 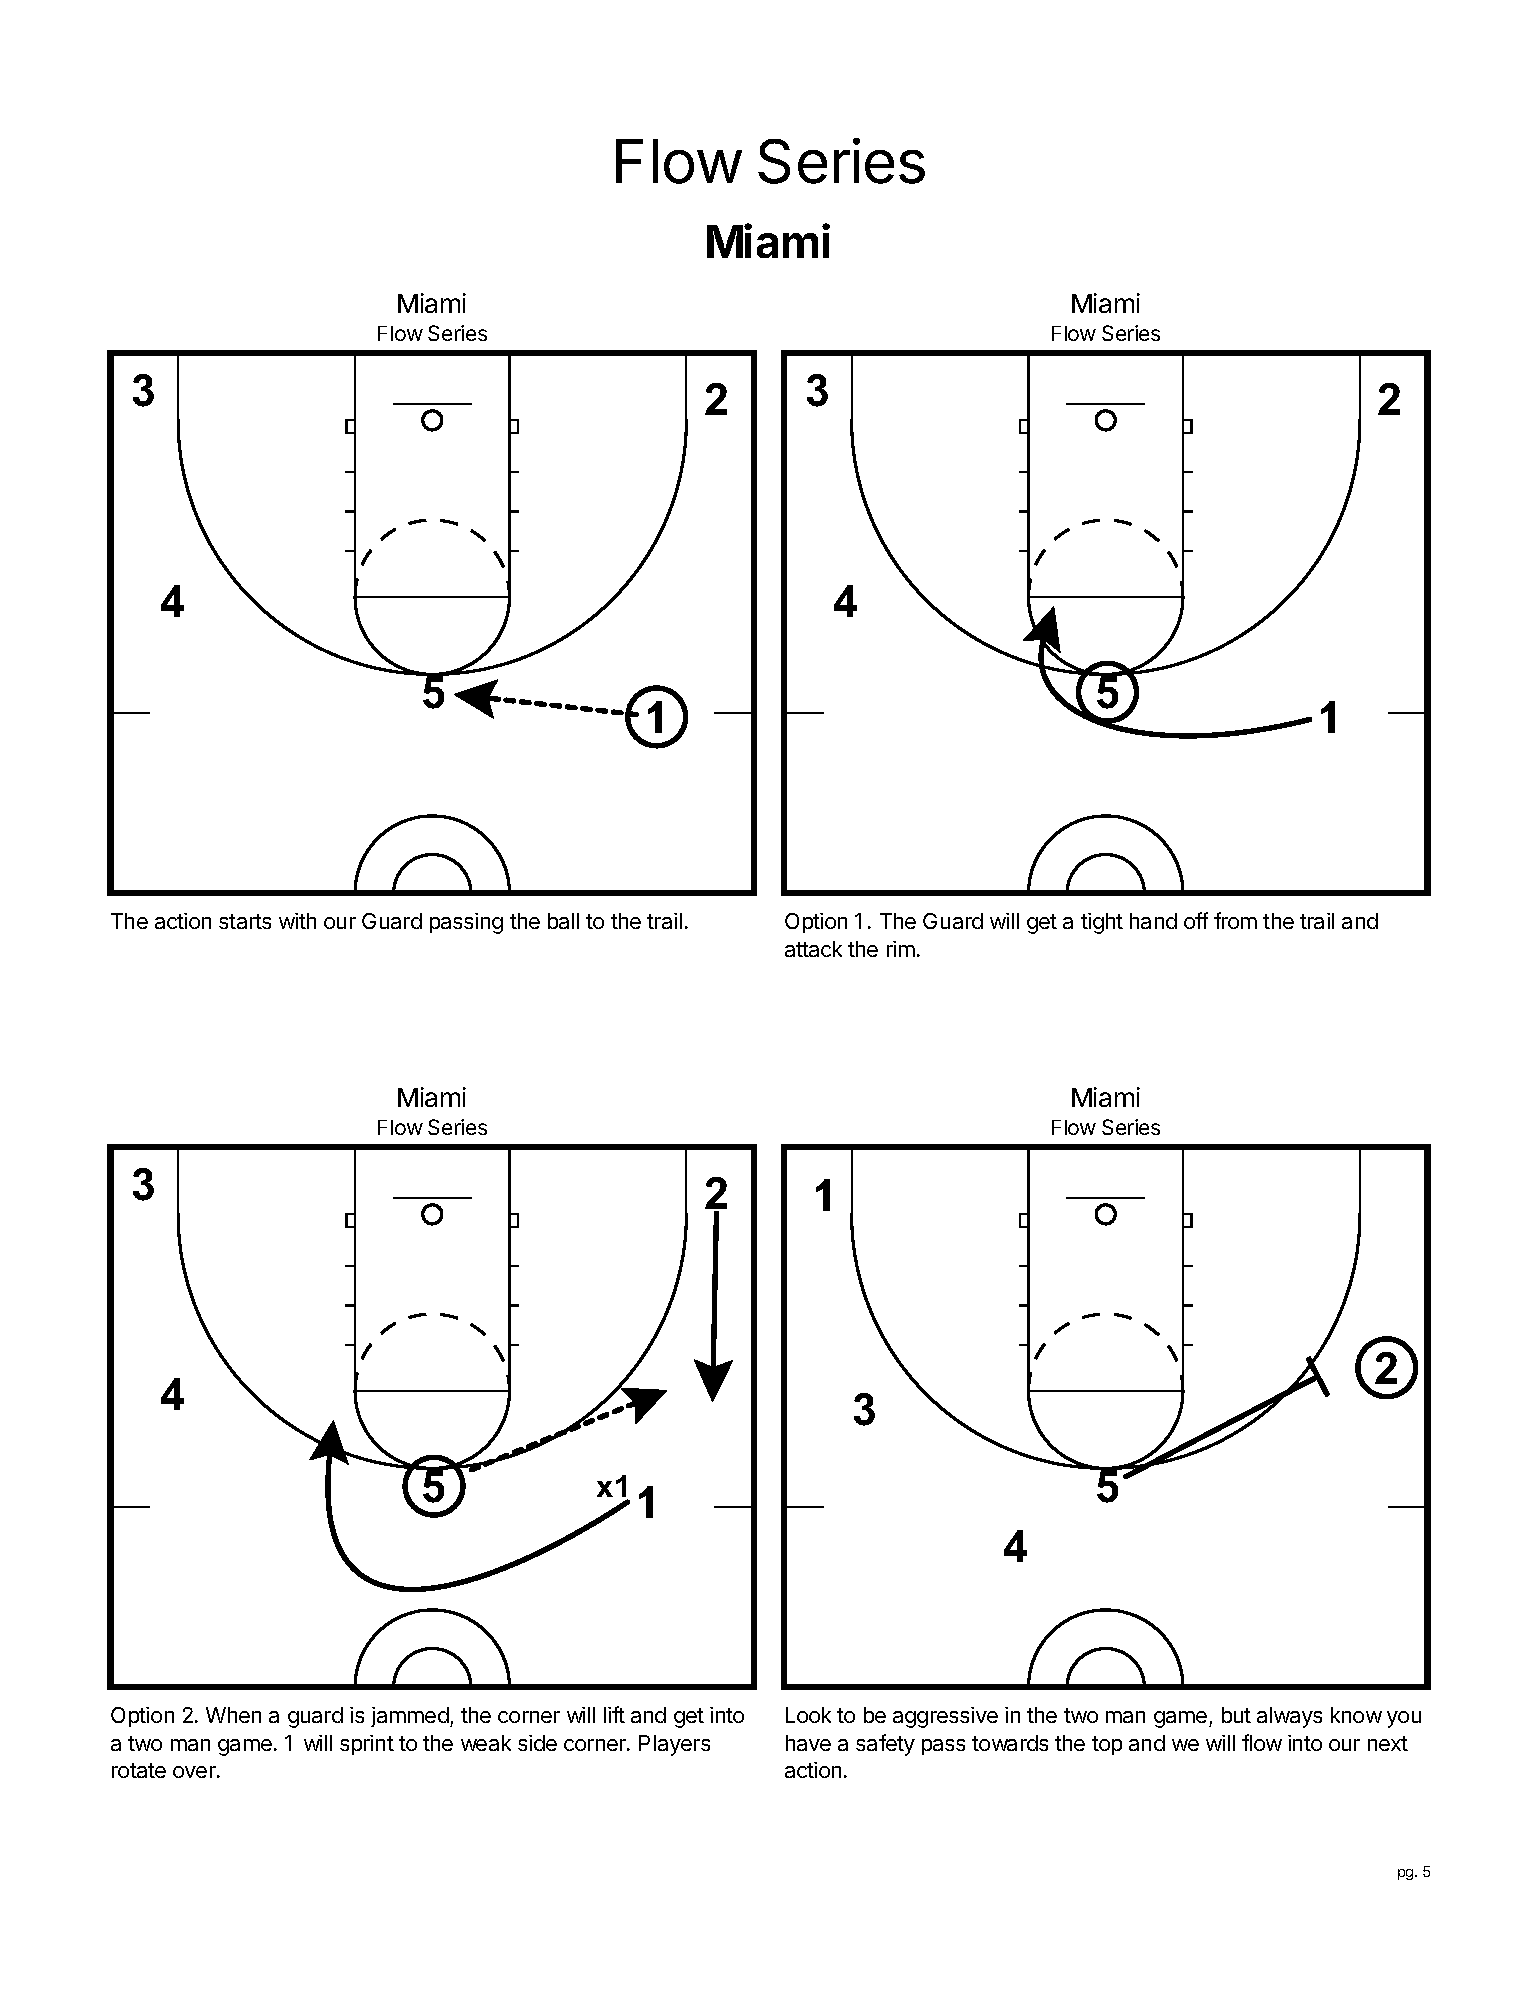 What do you see at coordinates (813, 949) in the image?
I see `attack` at bounding box center [813, 949].
